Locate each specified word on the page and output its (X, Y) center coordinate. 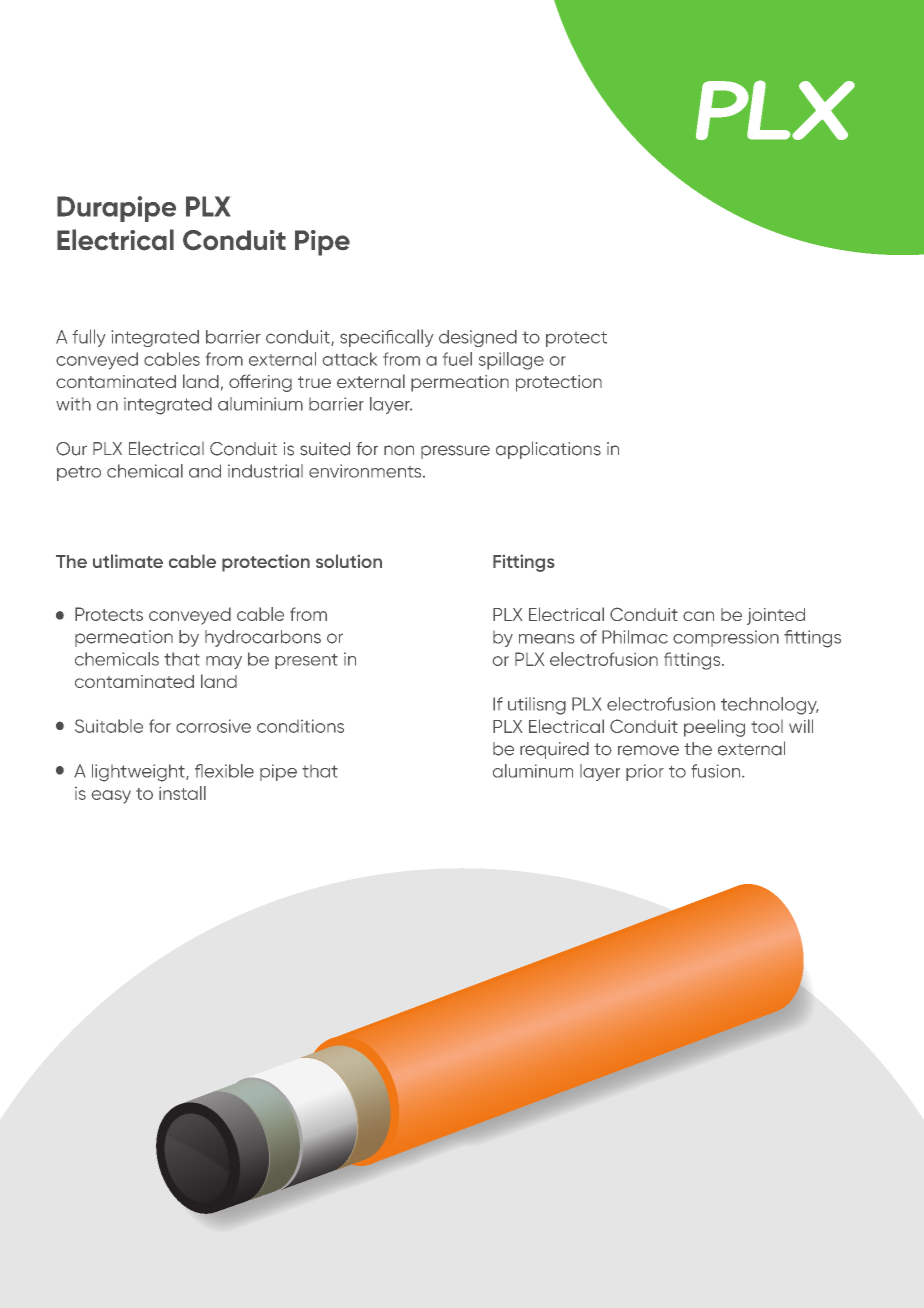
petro (79, 473)
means (546, 639)
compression (726, 638)
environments (366, 471)
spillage (511, 361)
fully (88, 338)
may (224, 662)
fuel (457, 359)
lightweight (139, 773)
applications (548, 450)
